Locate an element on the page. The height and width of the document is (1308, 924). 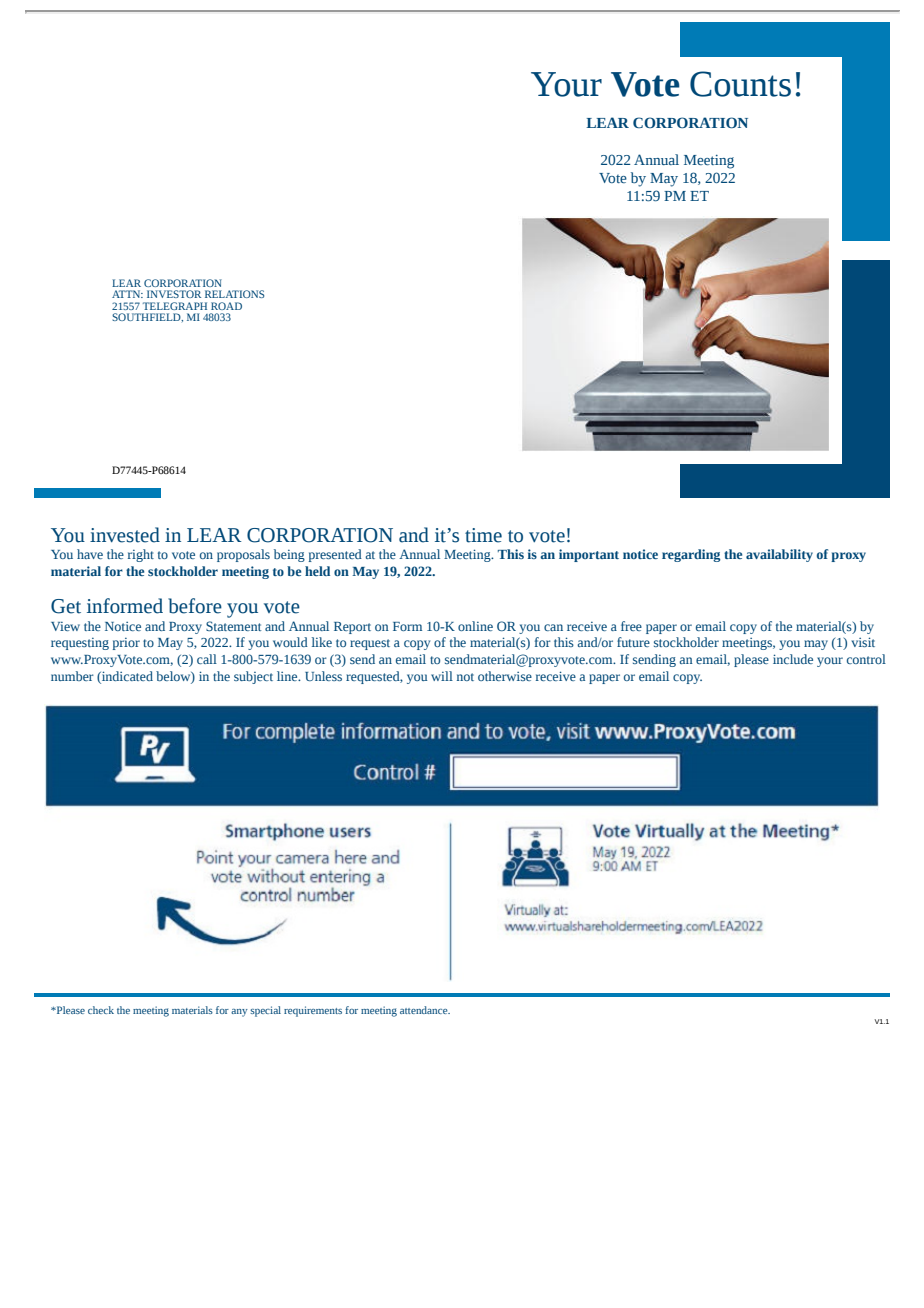
check is located at coordinates (101, 1010).
